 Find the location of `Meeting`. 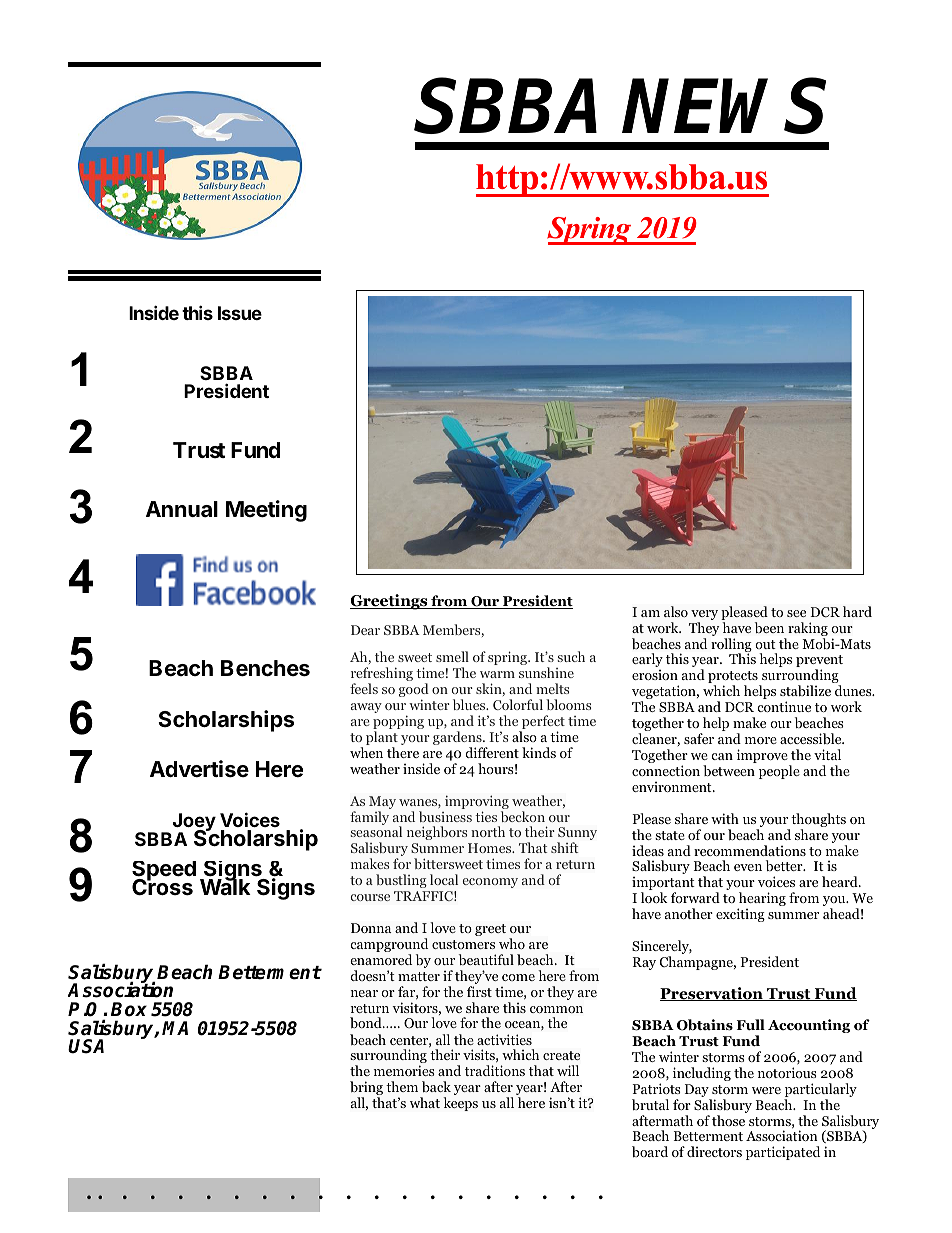

Meeting is located at coordinates (266, 511).
